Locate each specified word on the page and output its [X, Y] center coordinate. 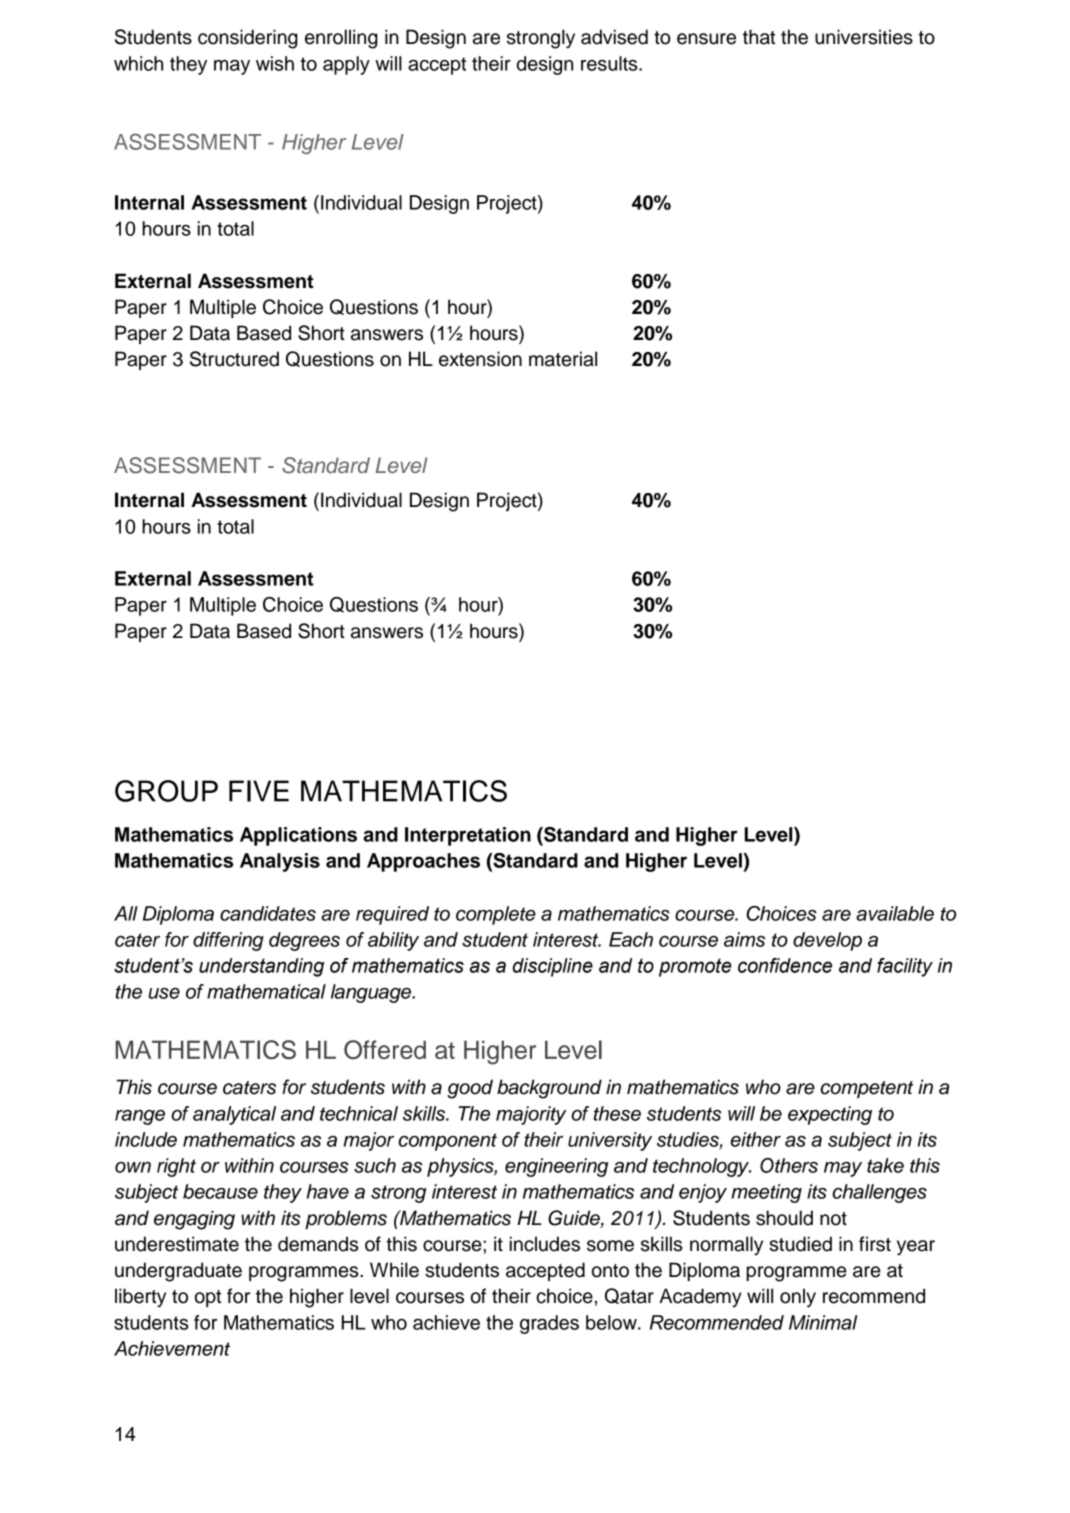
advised [614, 37]
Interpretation [468, 836]
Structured [234, 359]
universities [864, 37]
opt [208, 1298]
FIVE [259, 791]
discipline [553, 967]
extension [480, 359]
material [563, 359]
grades [549, 1324]
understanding [261, 967]
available [895, 913]
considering [248, 39]
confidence [785, 965]
